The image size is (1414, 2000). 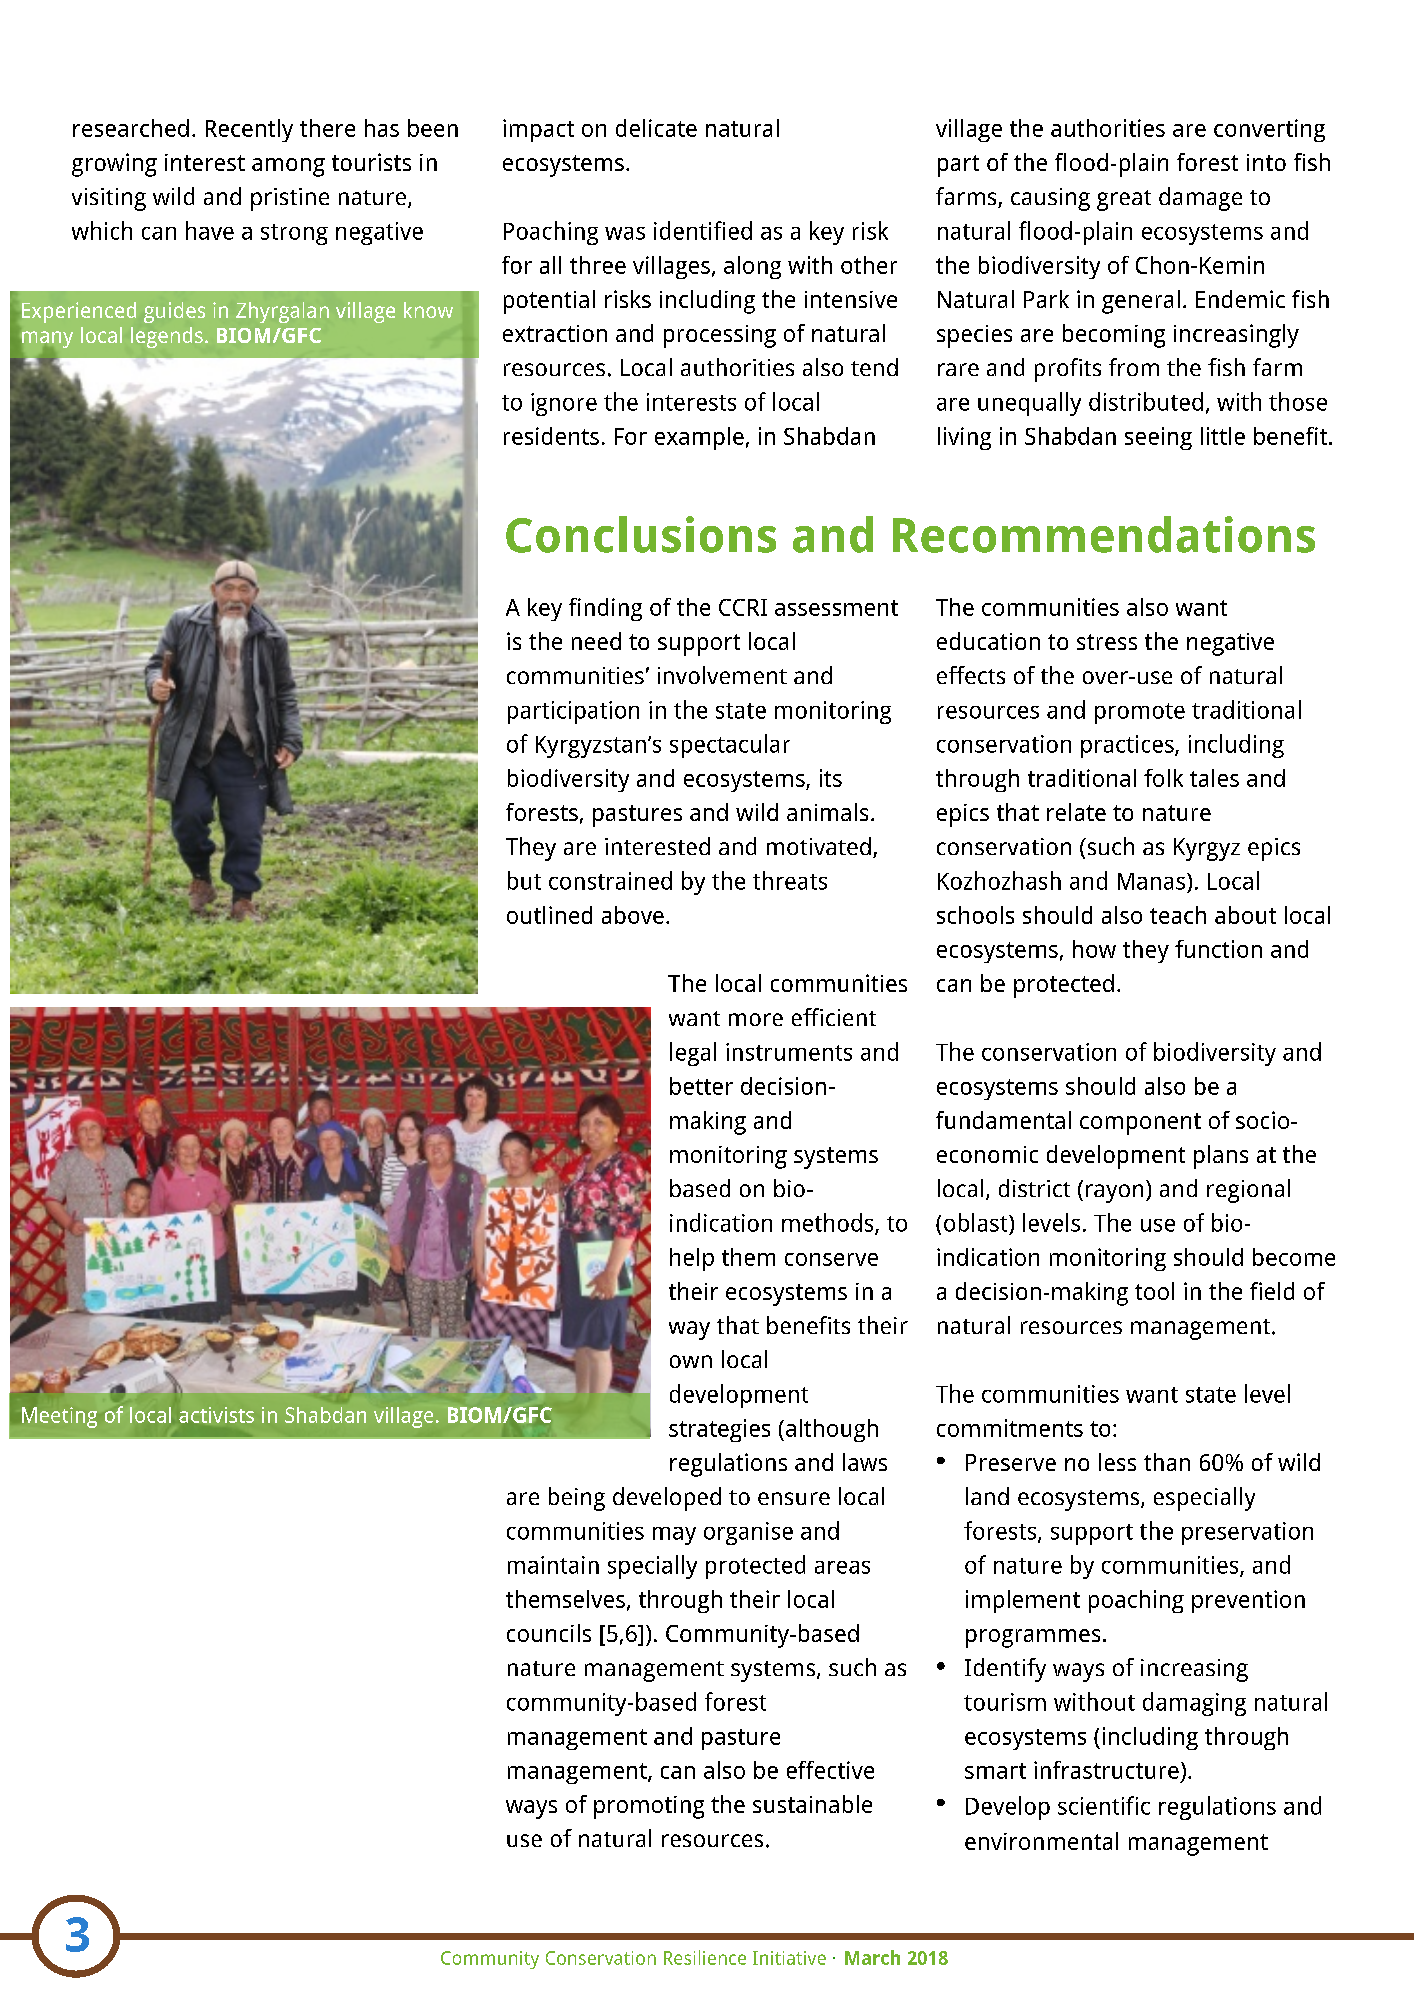 What do you see at coordinates (549, 915) in the image?
I see `outlined` at bounding box center [549, 915].
